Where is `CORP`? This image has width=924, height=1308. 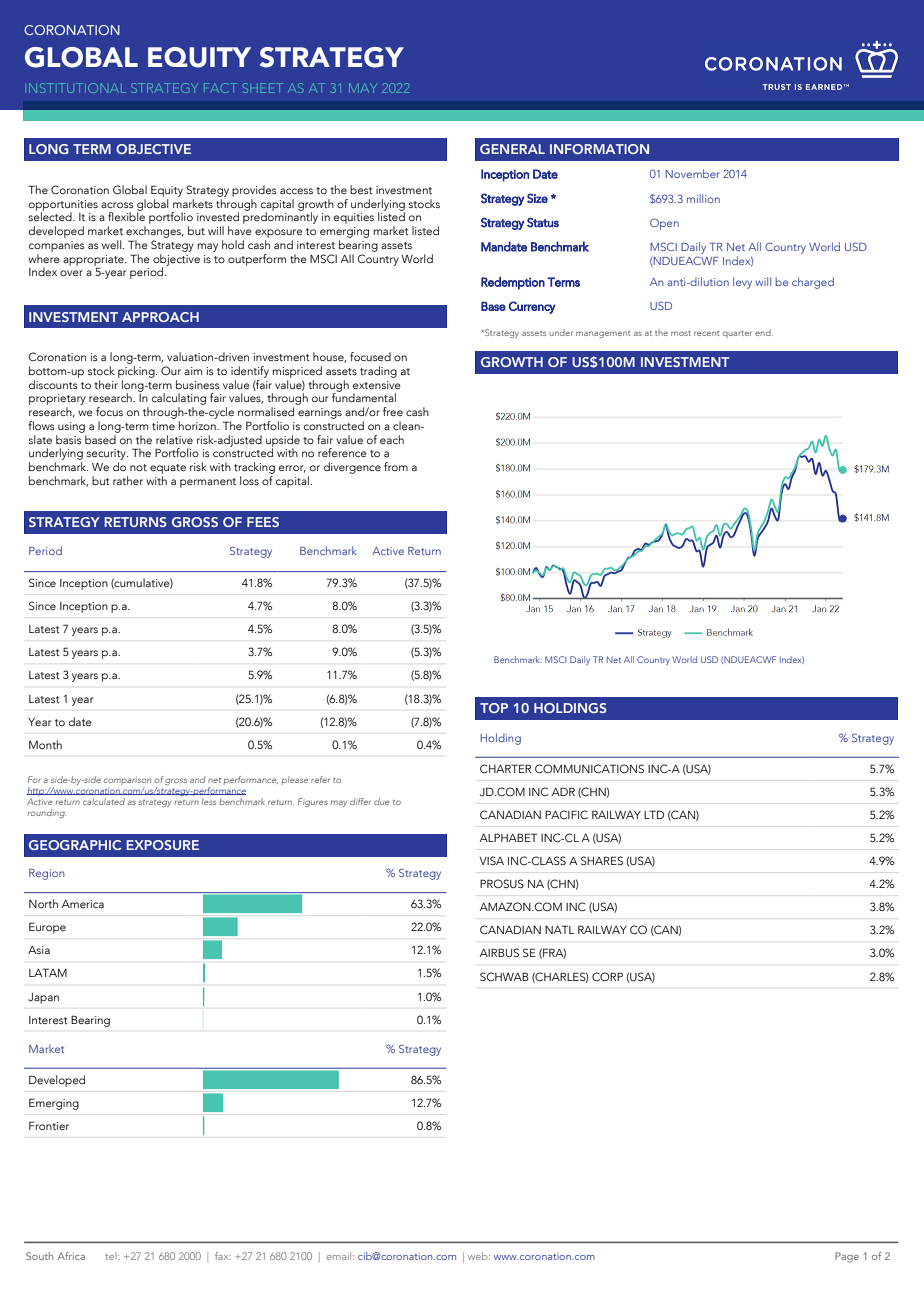 CORP is located at coordinates (607, 976).
